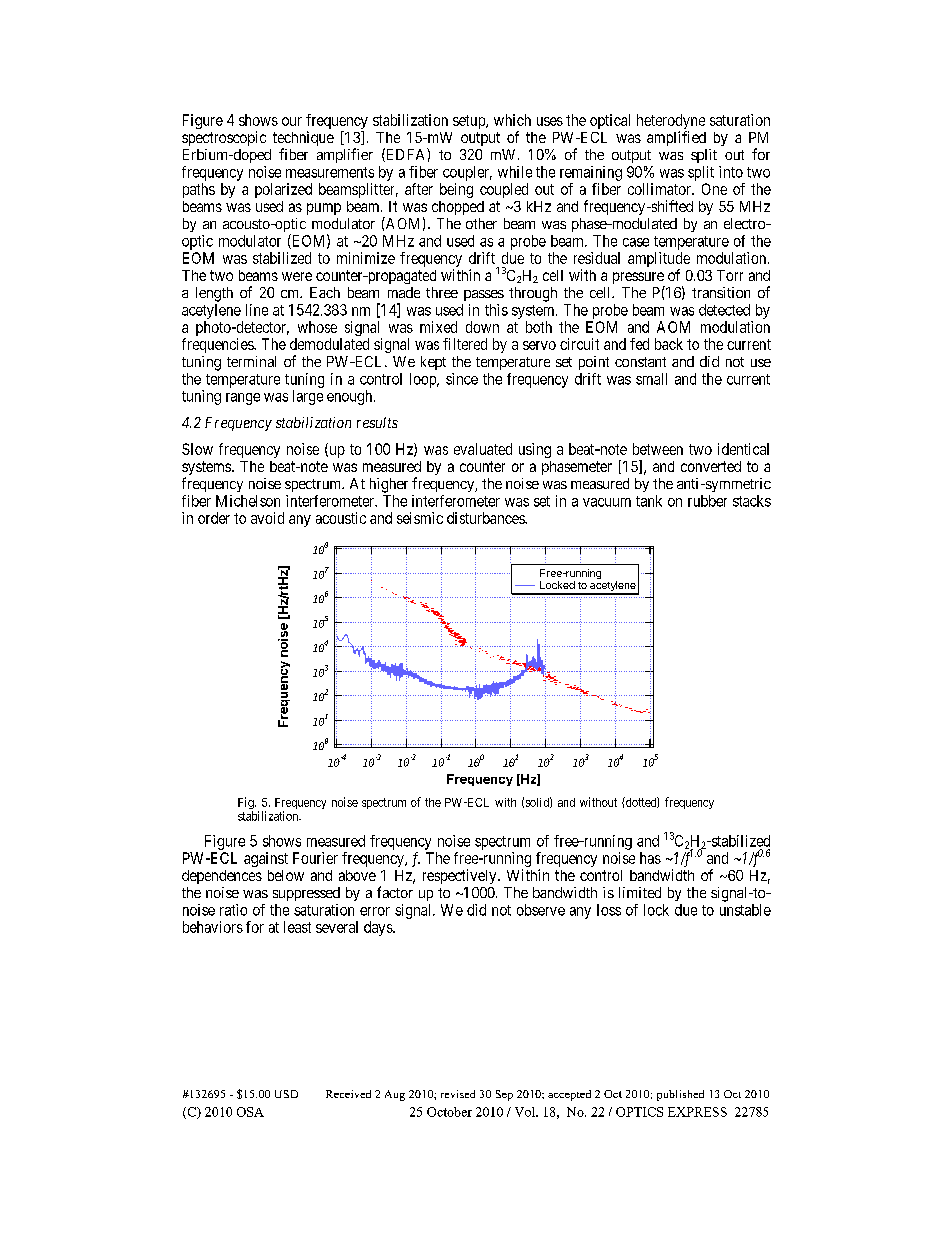 Image resolution: width=952 pixels, height=1233 pixels. What do you see at coordinates (483, 449) in the document?
I see `evaluated` at bounding box center [483, 449].
